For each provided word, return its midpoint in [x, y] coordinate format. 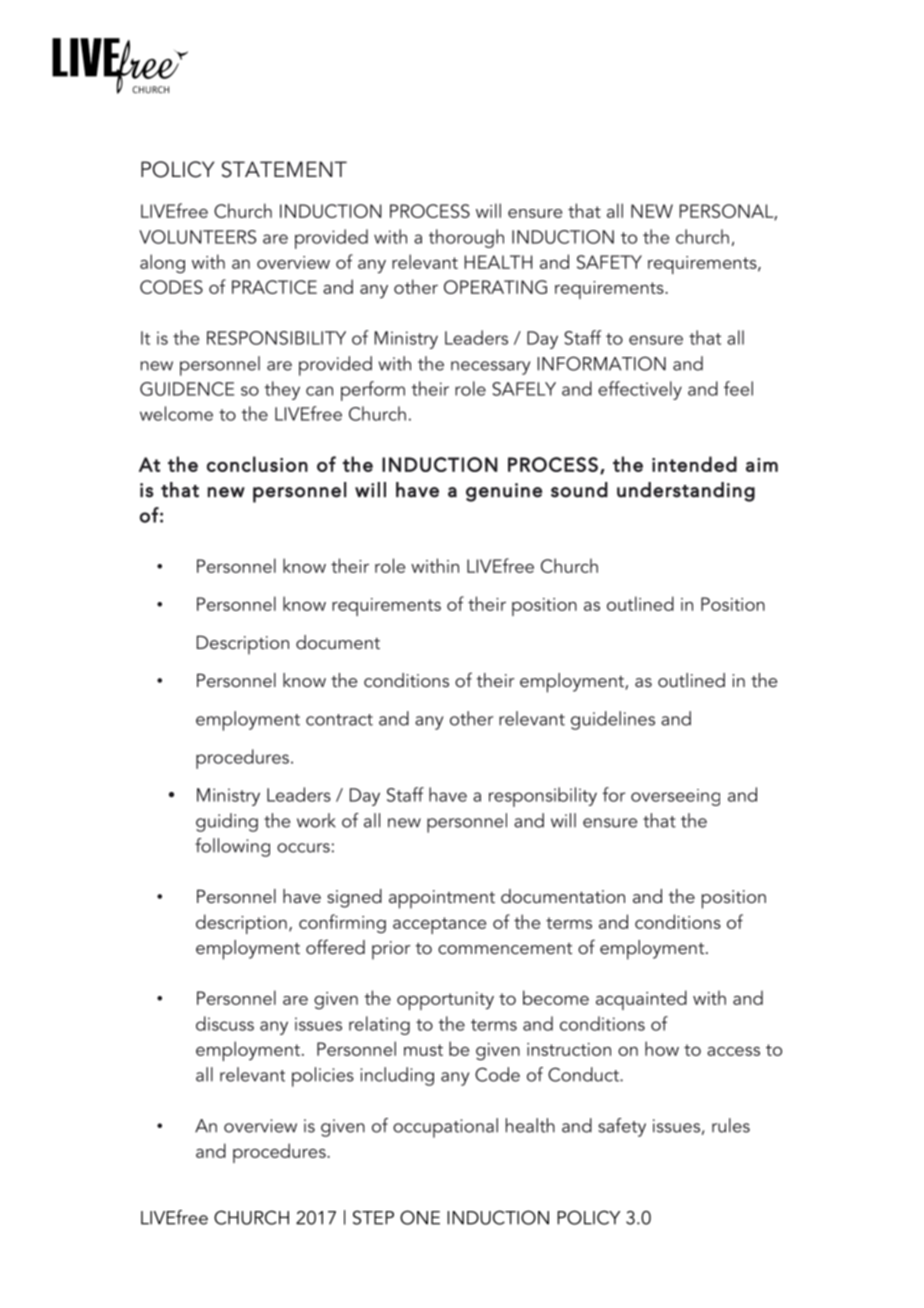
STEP [373, 1217]
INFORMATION [602, 363]
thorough [466, 238]
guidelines [613, 720]
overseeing [675, 797]
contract [339, 720]
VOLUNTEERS [197, 237]
